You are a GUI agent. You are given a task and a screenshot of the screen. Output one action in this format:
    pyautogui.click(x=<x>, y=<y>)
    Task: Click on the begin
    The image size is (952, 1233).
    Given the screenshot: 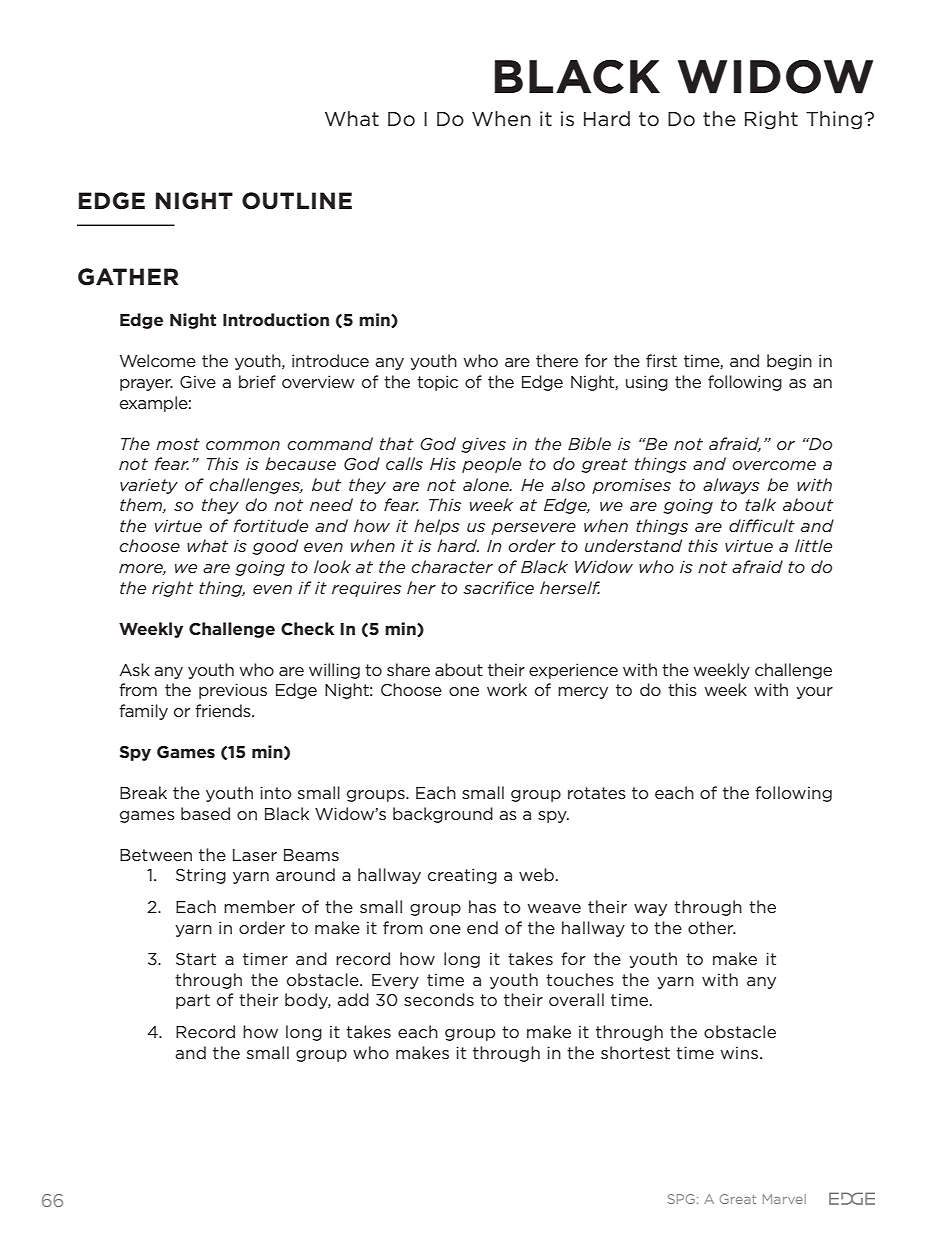 What is the action you would take?
    pyautogui.click(x=789, y=362)
